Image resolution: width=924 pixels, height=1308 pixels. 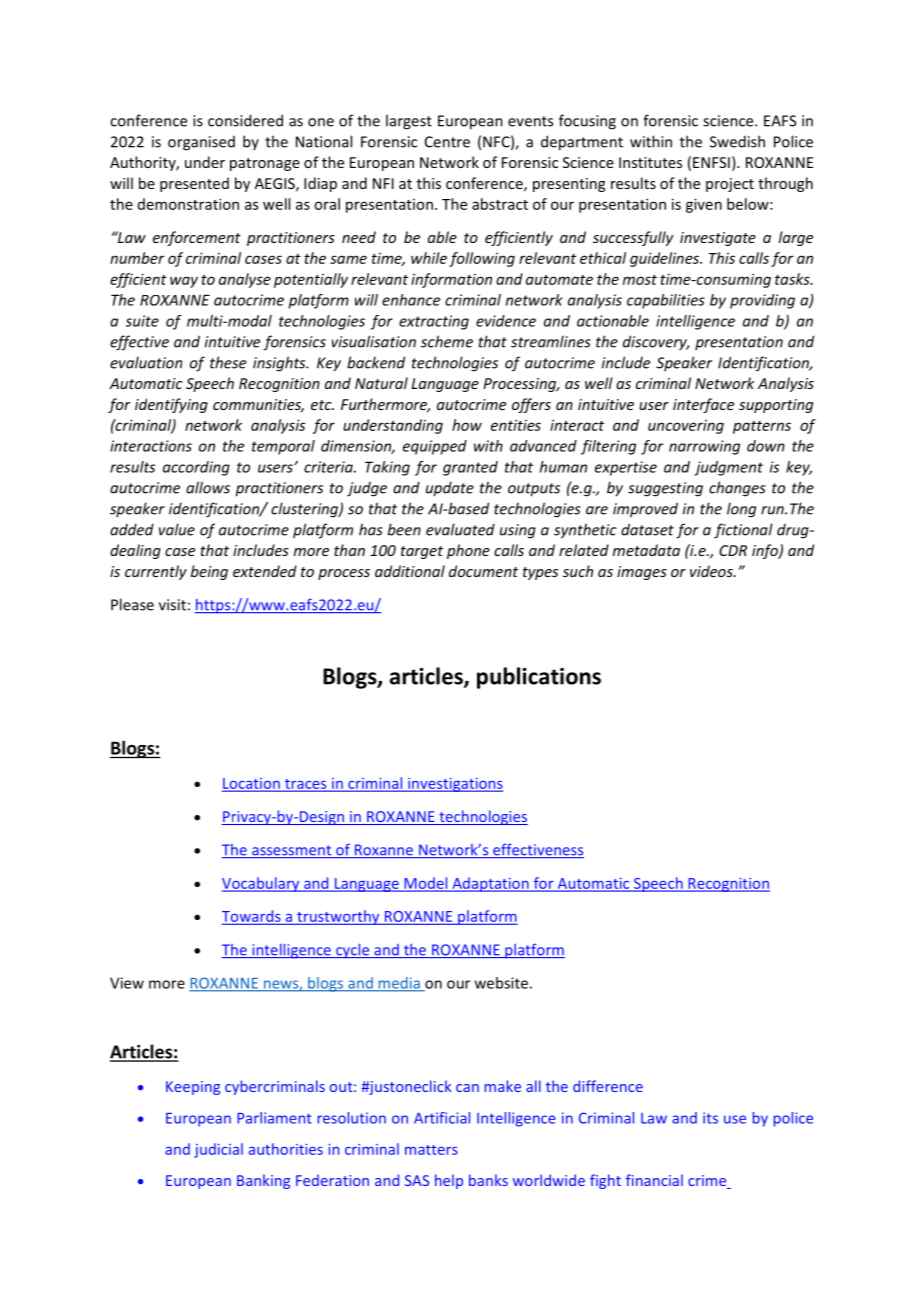 What do you see at coordinates (703, 405) in the image?
I see `interface` at bounding box center [703, 405].
